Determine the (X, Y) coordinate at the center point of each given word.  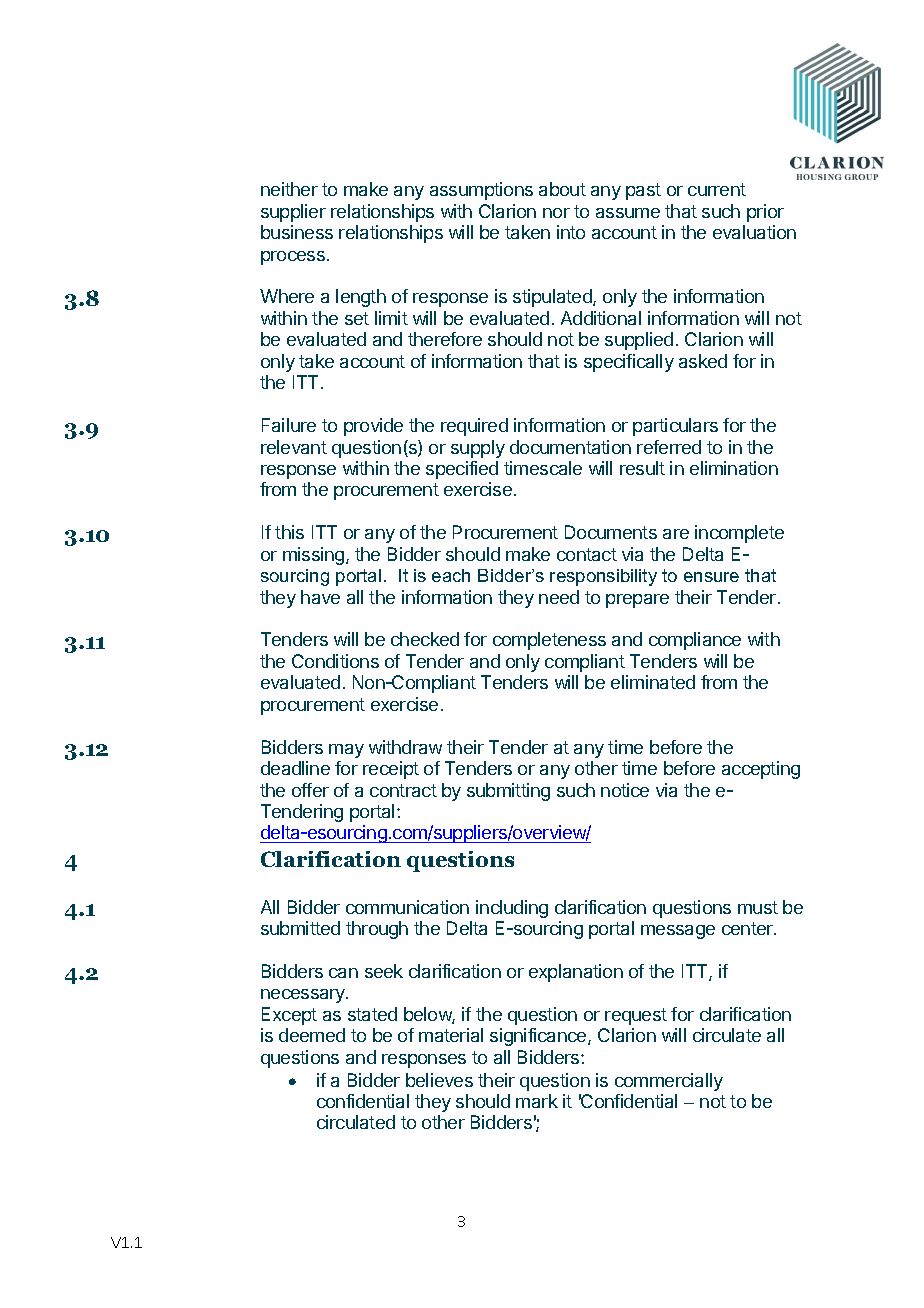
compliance (695, 641)
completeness (549, 641)
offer (310, 790)
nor (556, 213)
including (512, 909)
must (758, 907)
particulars (675, 427)
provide (373, 427)
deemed (312, 1035)
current (717, 189)
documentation (570, 447)
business (297, 232)
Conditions (335, 661)
